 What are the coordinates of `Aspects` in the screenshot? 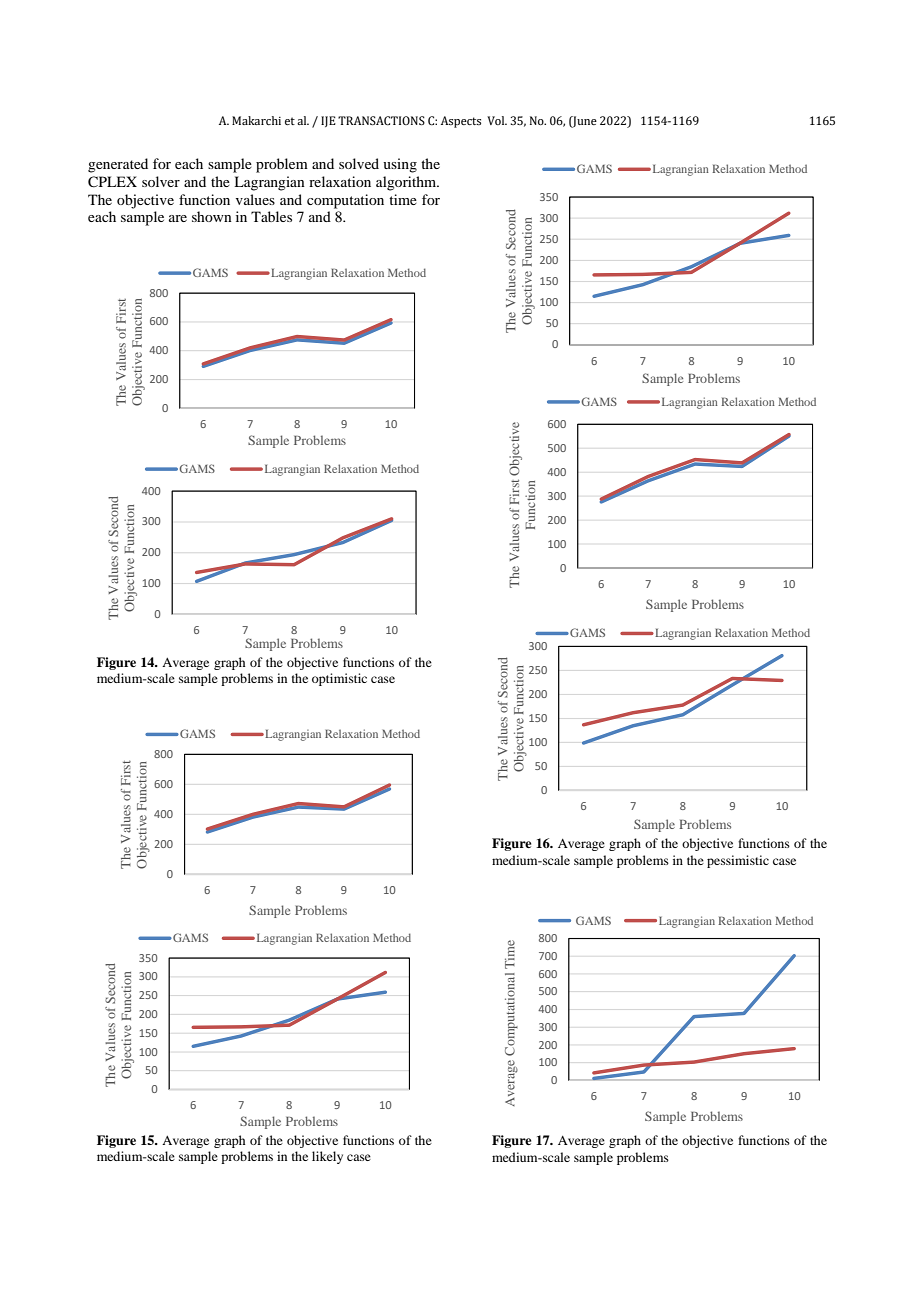 It's located at (461, 122).
